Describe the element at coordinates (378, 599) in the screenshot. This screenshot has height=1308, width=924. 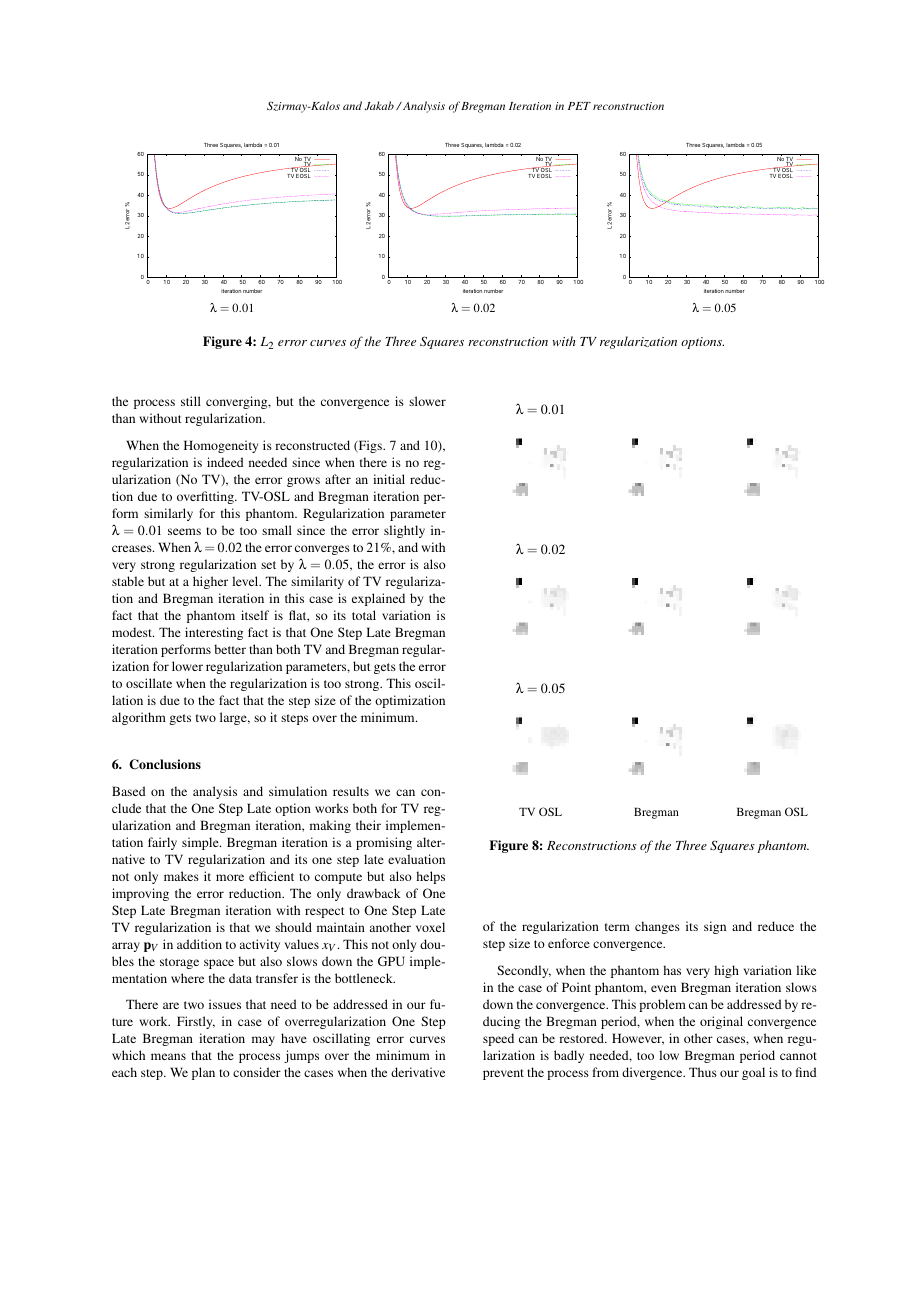
I see `explained` at that location.
